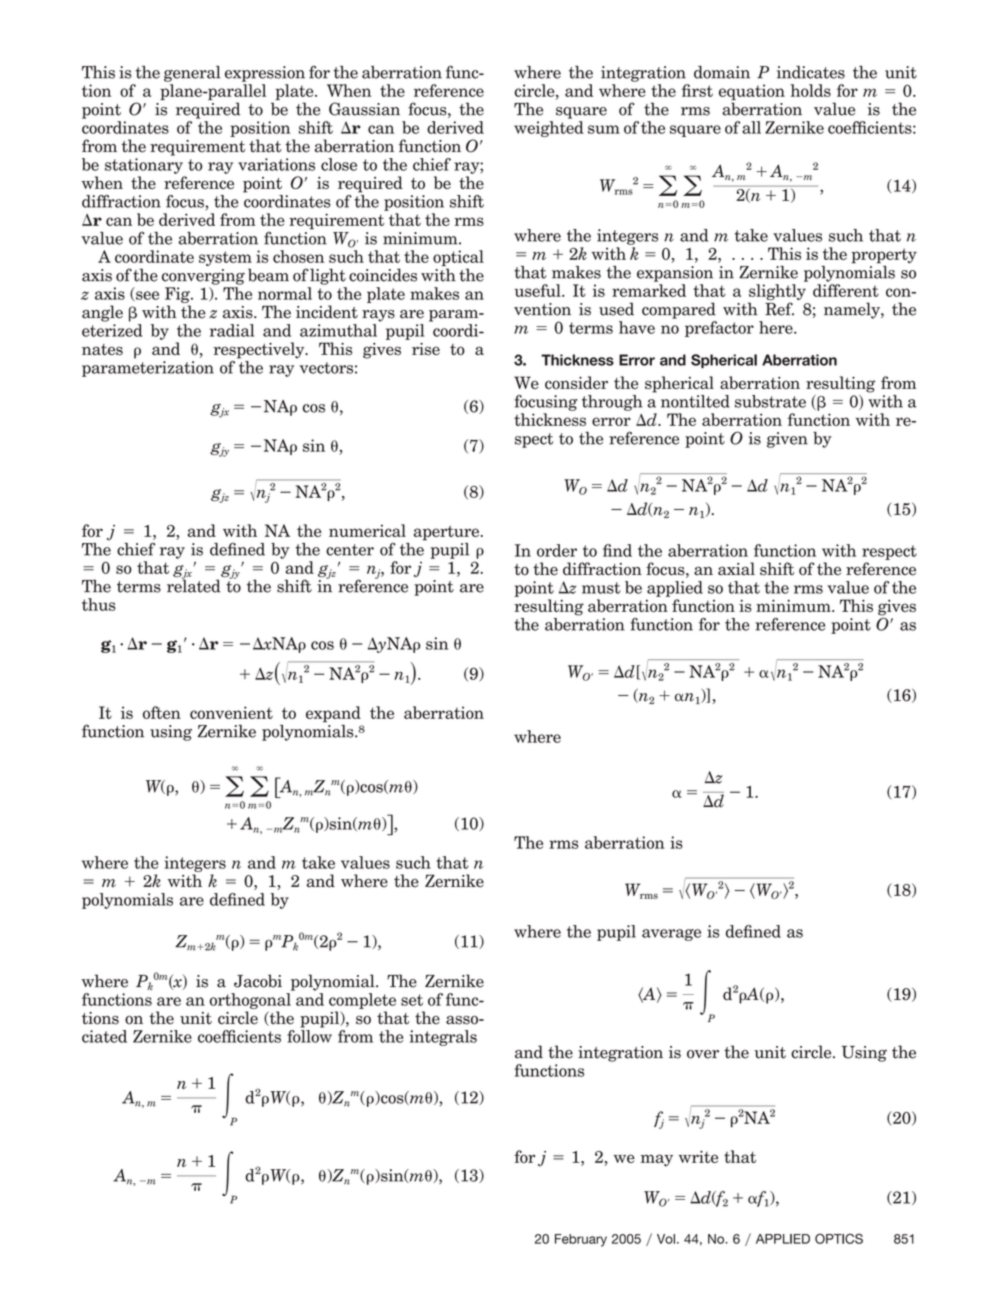 The height and width of the screenshot is (1313, 996). What do you see at coordinates (549, 129) in the screenshot?
I see `weighted` at bounding box center [549, 129].
